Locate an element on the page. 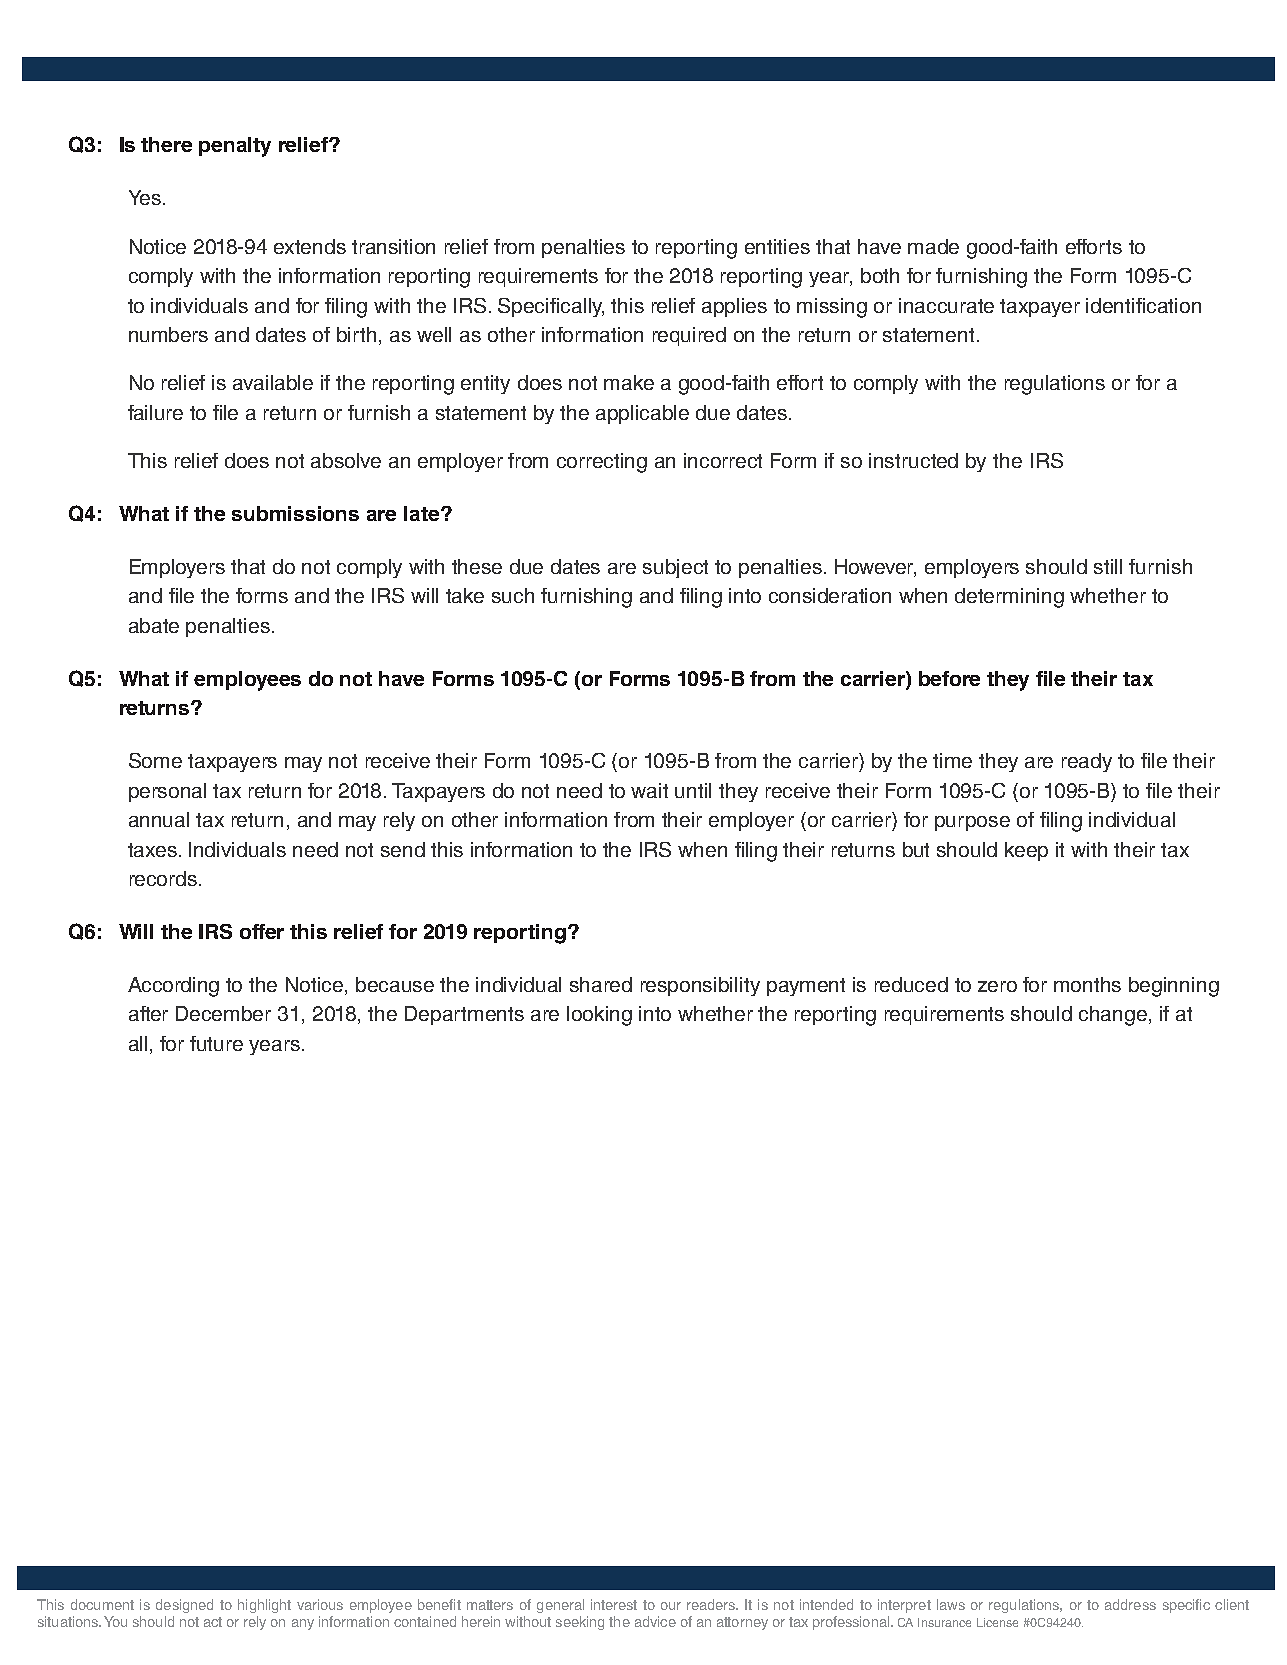  keep is located at coordinates (1026, 851).
